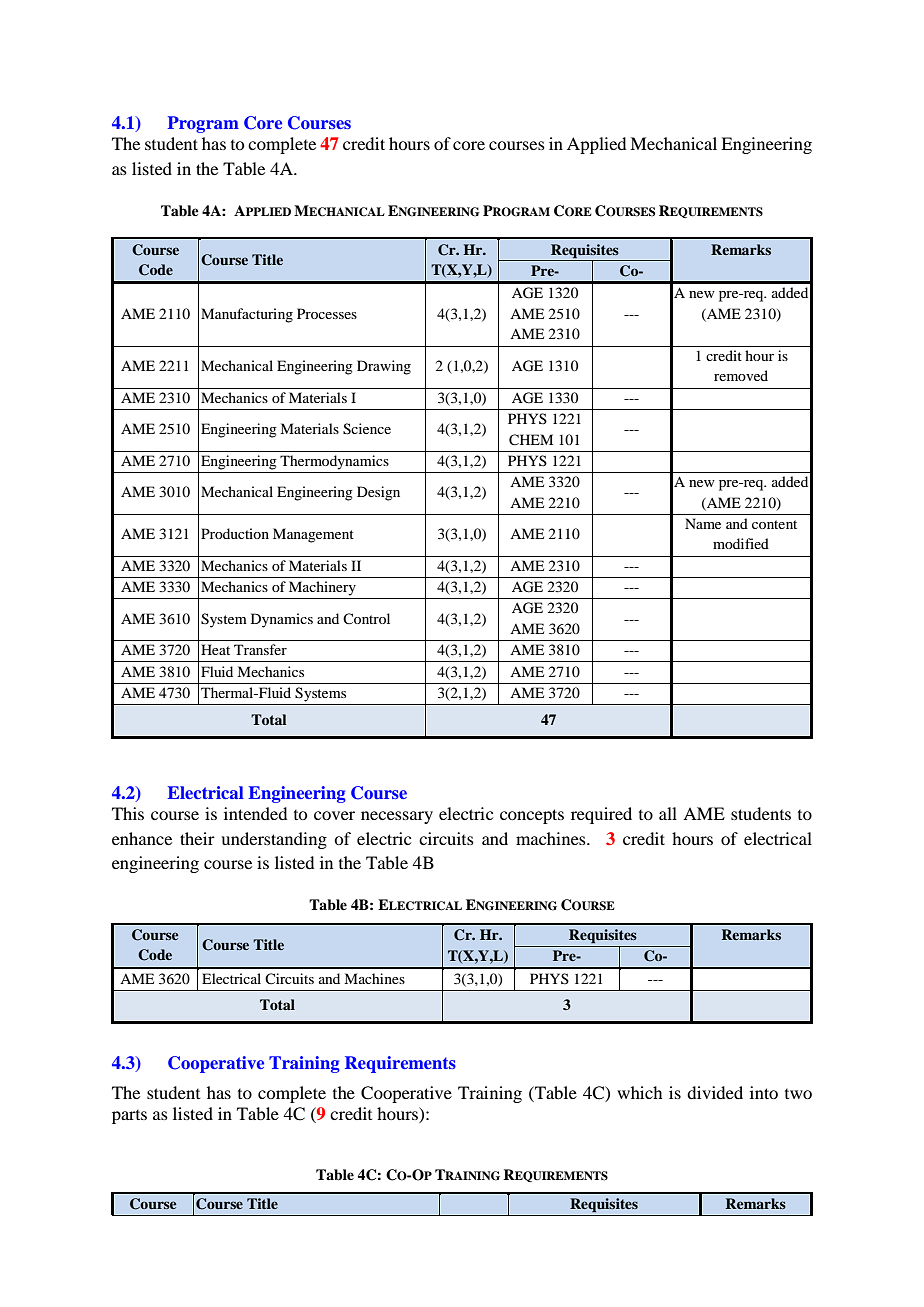  I want to click on their, so click(197, 838).
